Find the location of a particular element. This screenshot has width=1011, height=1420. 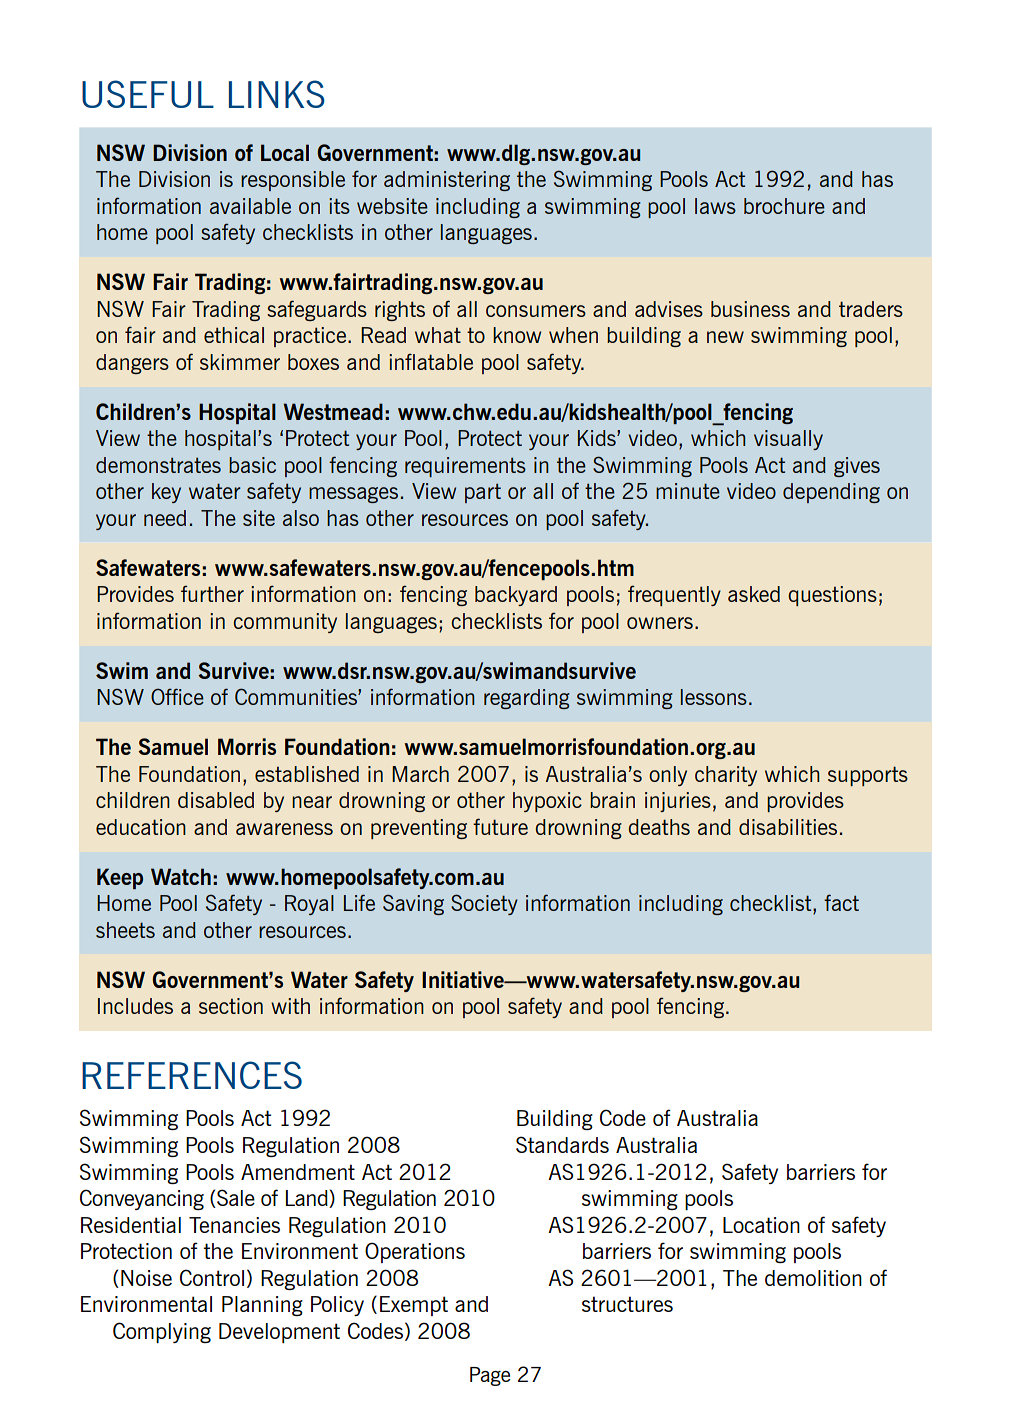

Complying is located at coordinates (162, 1332).
